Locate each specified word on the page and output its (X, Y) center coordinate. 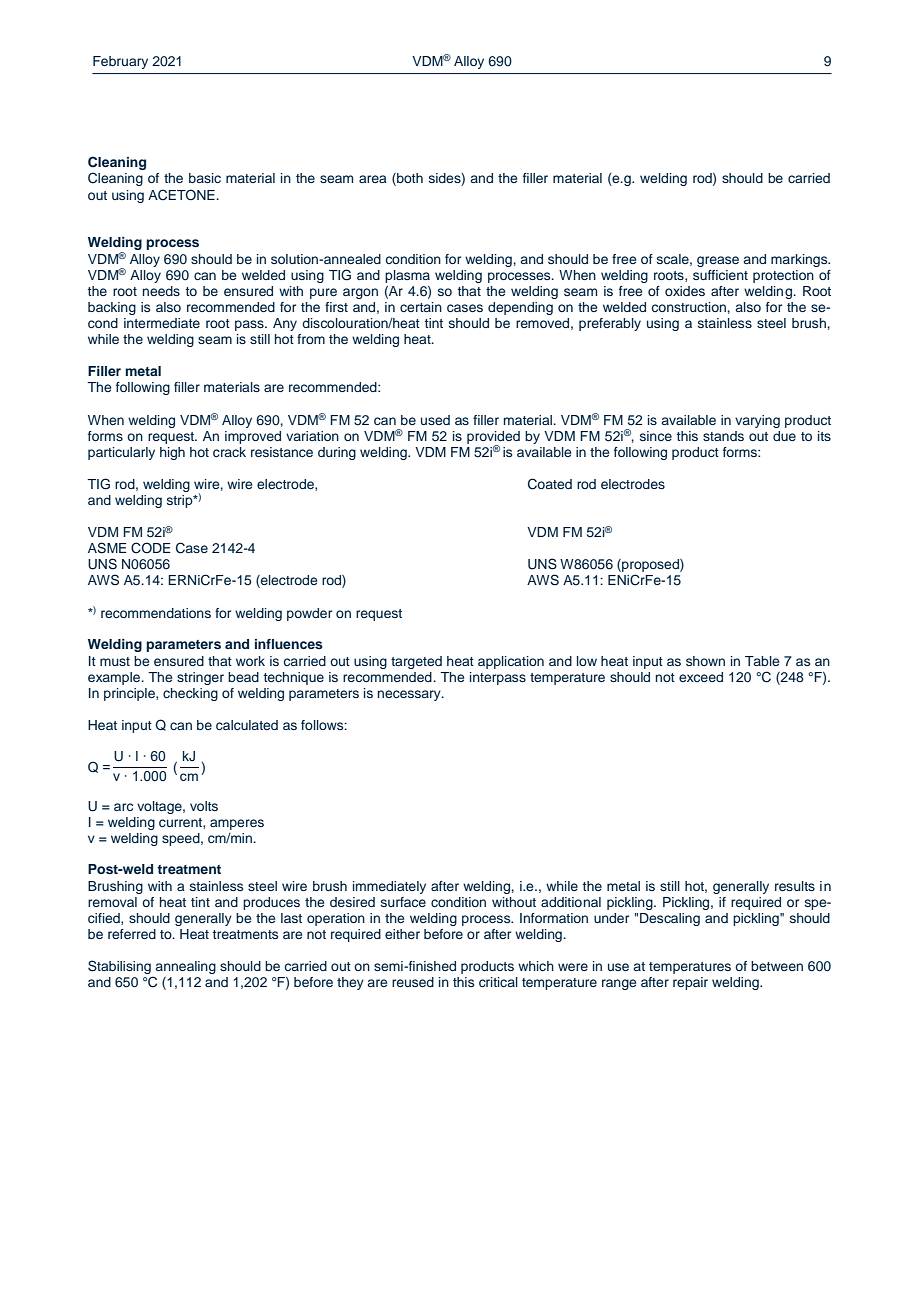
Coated (550, 484)
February (120, 62)
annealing (186, 967)
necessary (410, 695)
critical (498, 982)
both (409, 179)
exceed (701, 677)
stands (723, 436)
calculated (247, 725)
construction (689, 307)
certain (421, 307)
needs (161, 291)
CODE (151, 548)
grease (718, 261)
